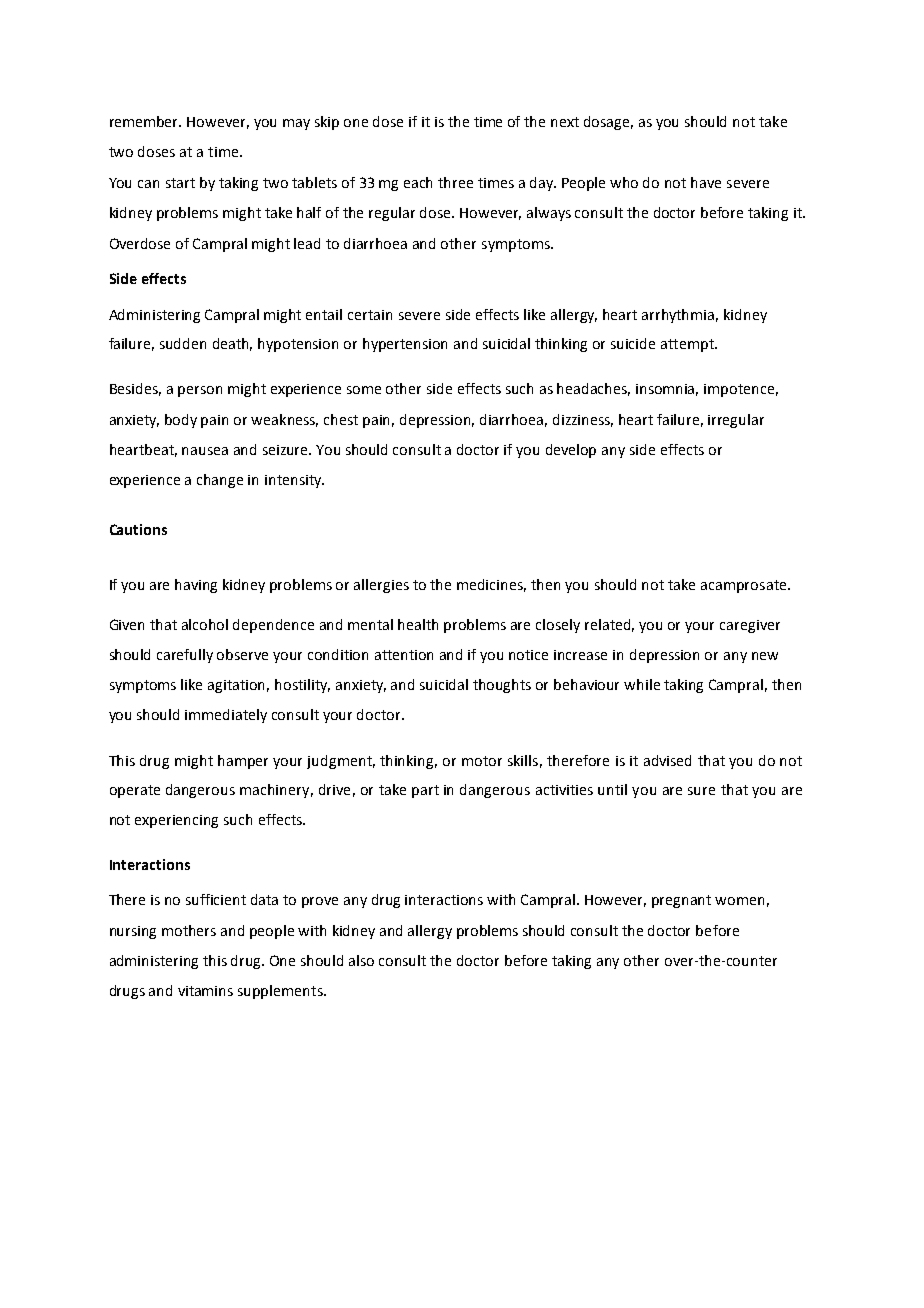  I want to click on motor, so click(482, 761).
